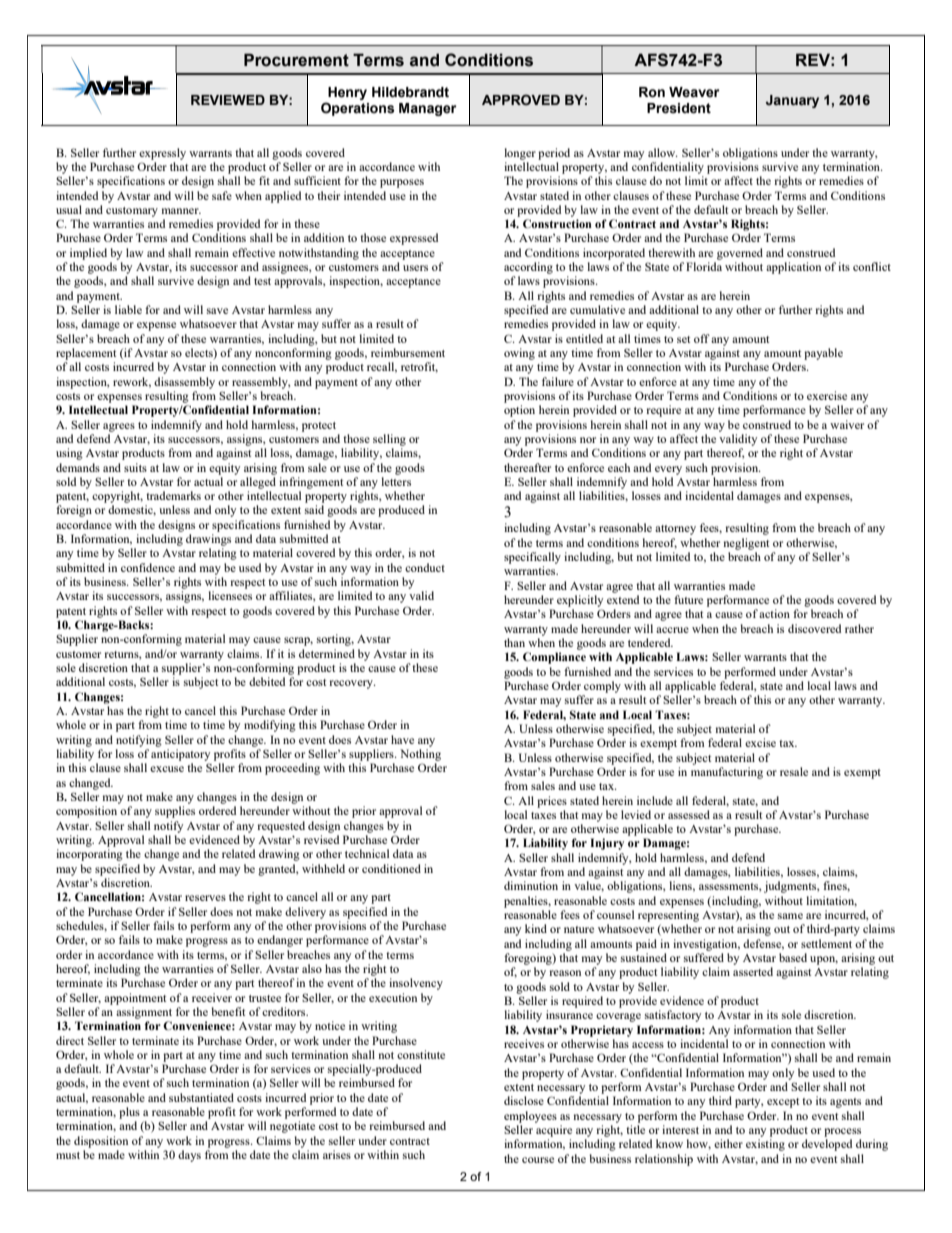  Describe the element at coordinates (129, 1113) in the screenshot. I see `plus` at that location.
